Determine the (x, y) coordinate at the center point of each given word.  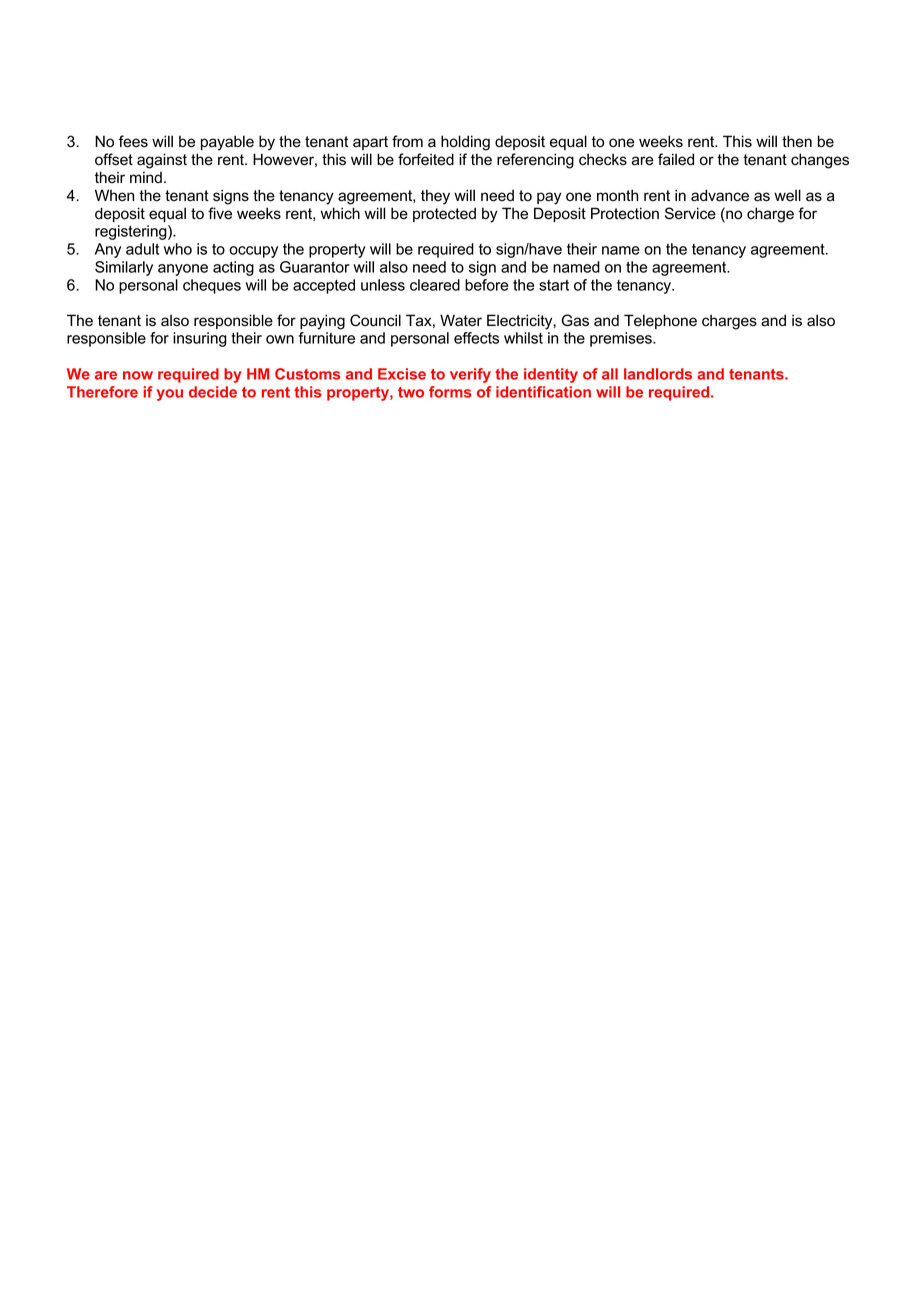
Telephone (660, 321)
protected (444, 214)
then (797, 141)
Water (461, 320)
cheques (212, 286)
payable (227, 143)
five (220, 213)
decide (213, 392)
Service (690, 213)
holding (465, 143)
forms (450, 392)
